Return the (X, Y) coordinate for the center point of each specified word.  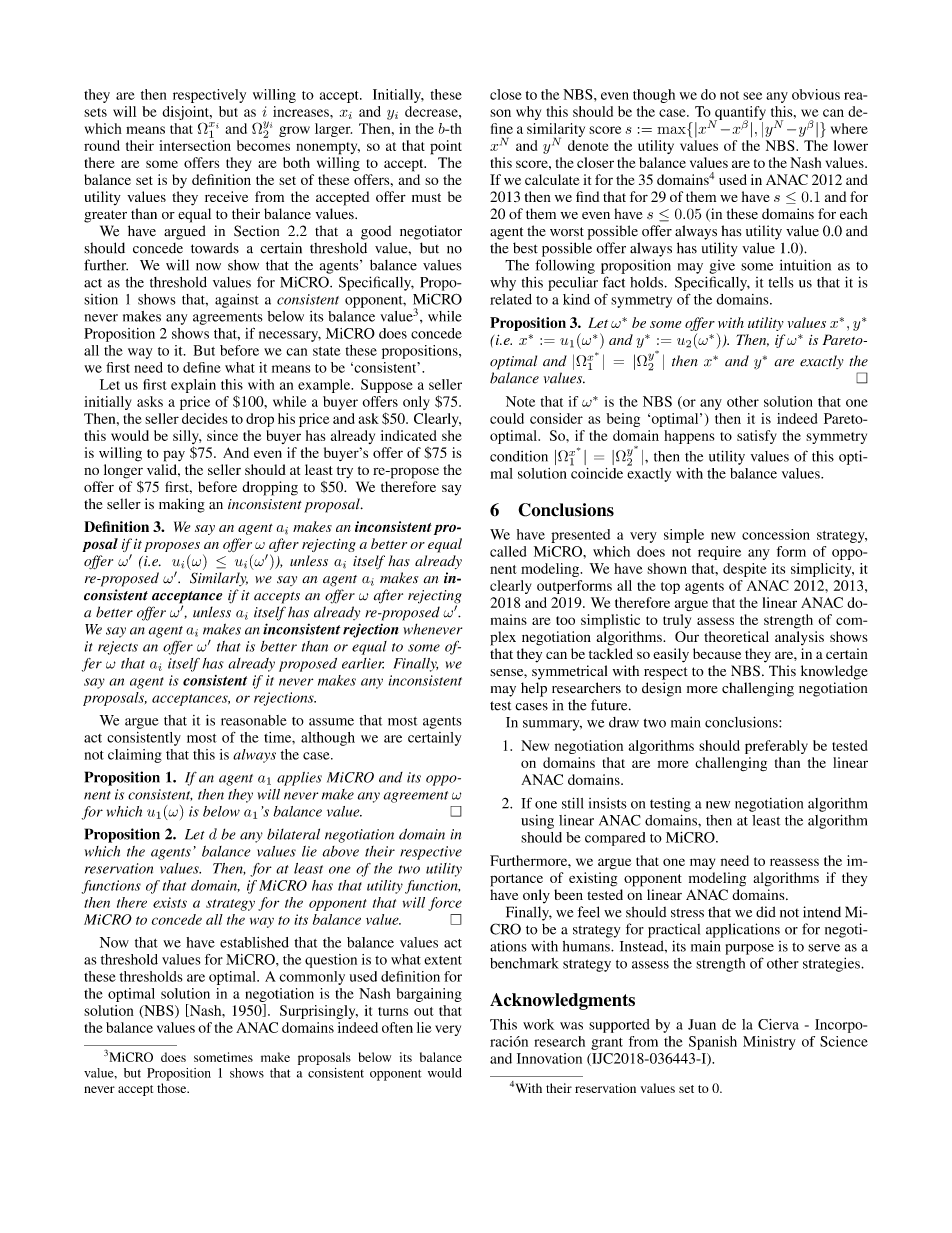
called (508, 551)
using (537, 822)
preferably (776, 747)
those (173, 1088)
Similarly (219, 579)
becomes (263, 145)
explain (193, 386)
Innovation (549, 1058)
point (446, 147)
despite (745, 570)
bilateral (293, 834)
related (511, 299)
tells (781, 282)
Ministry (769, 1043)
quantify (740, 114)
